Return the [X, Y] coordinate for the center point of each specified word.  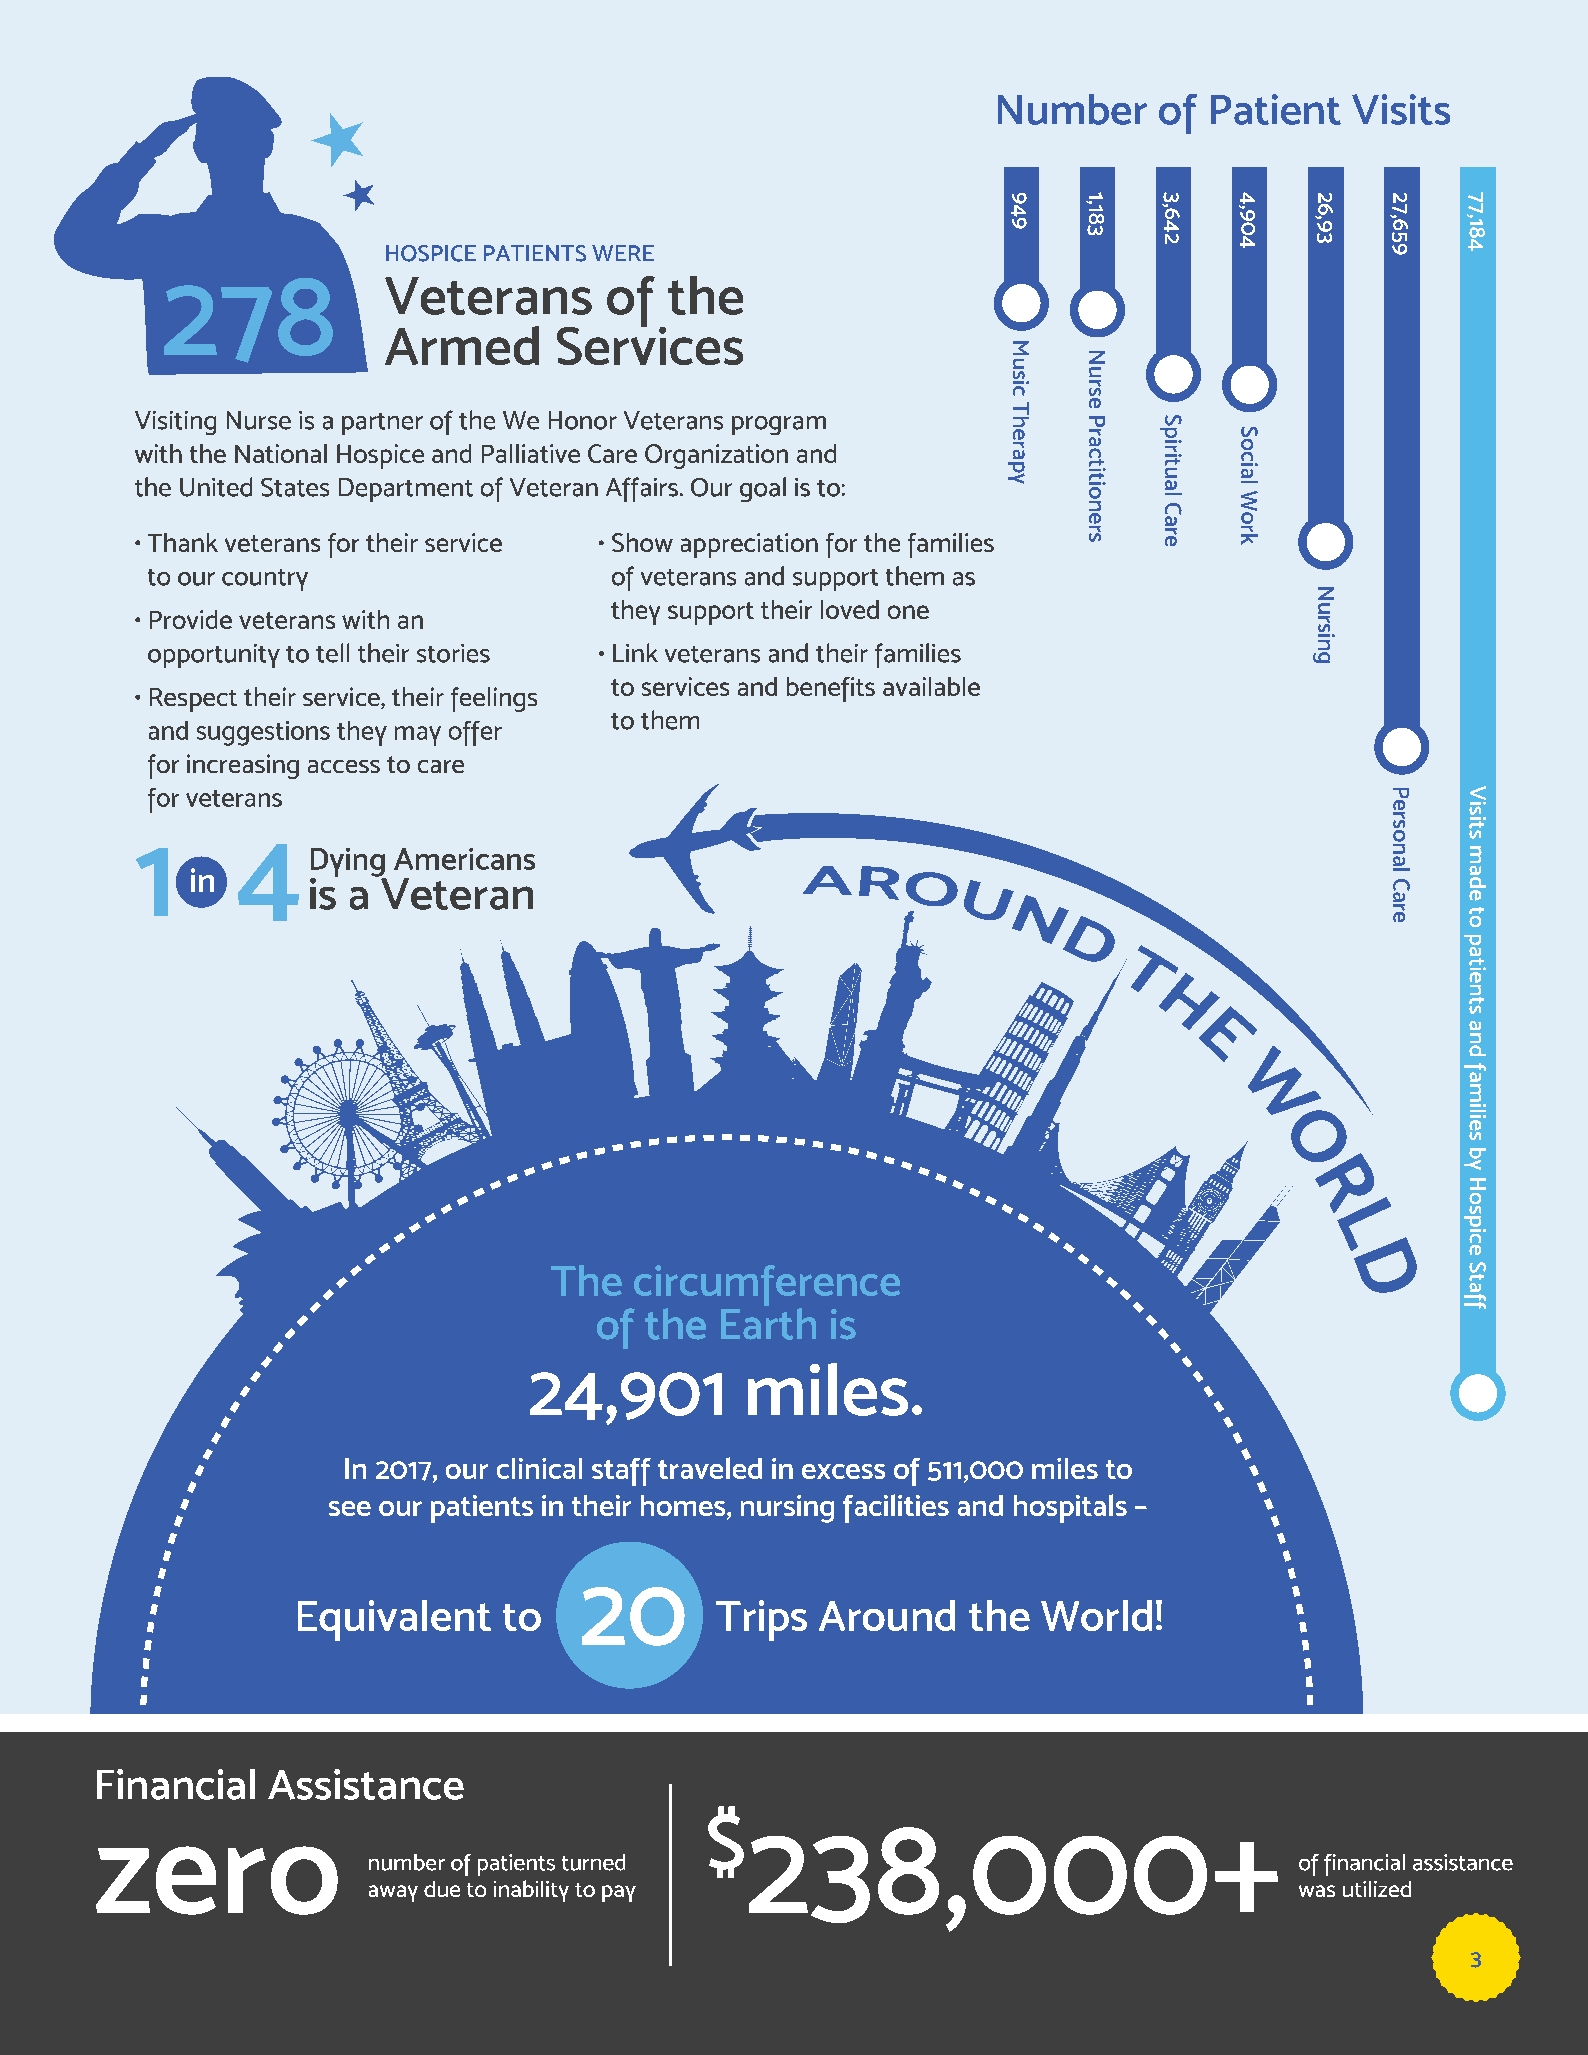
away [393, 1893]
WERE [623, 253]
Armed [462, 345]
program [779, 425]
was [1317, 1891]
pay [619, 1893]
